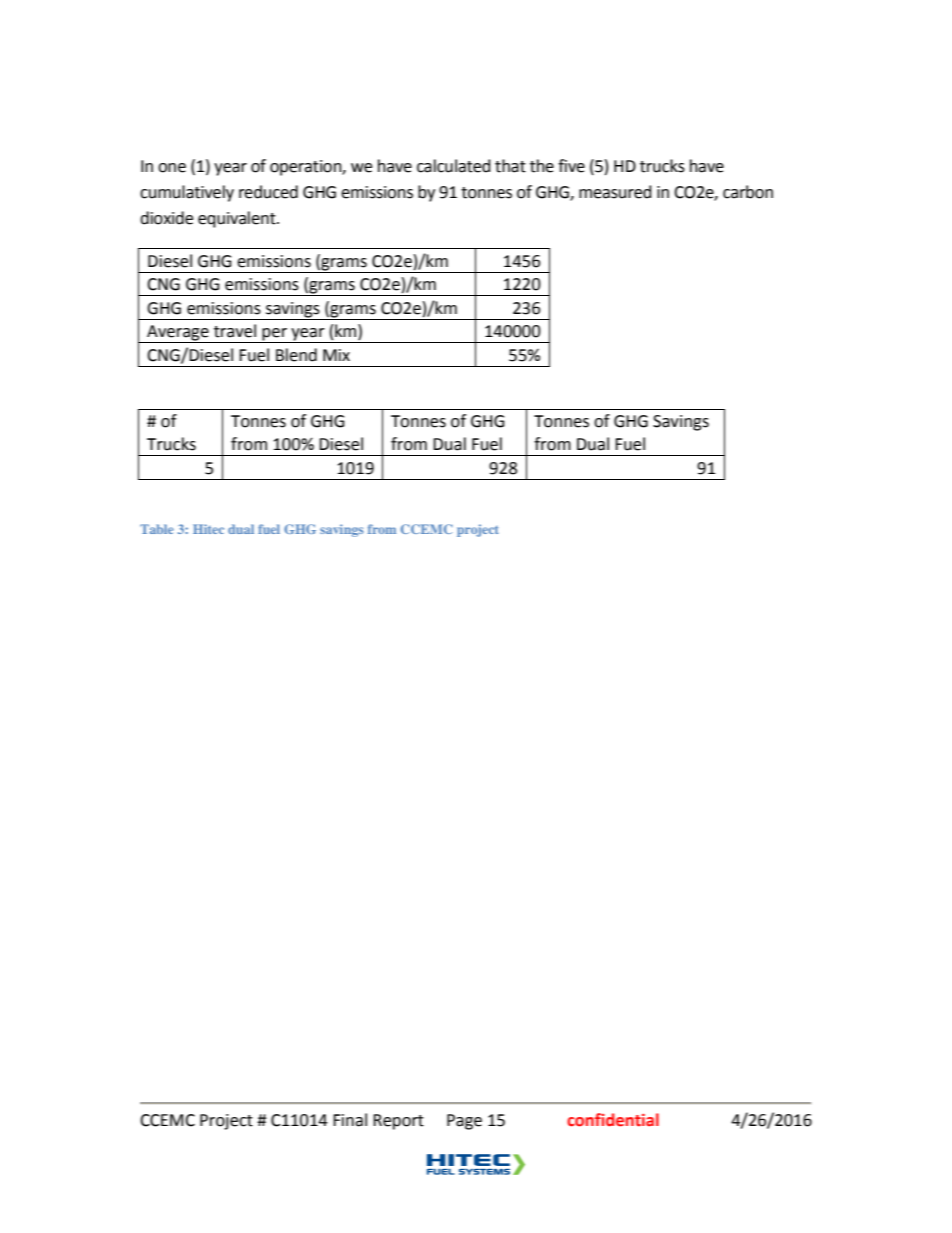  I want to click on confidential, so click(613, 1120).
